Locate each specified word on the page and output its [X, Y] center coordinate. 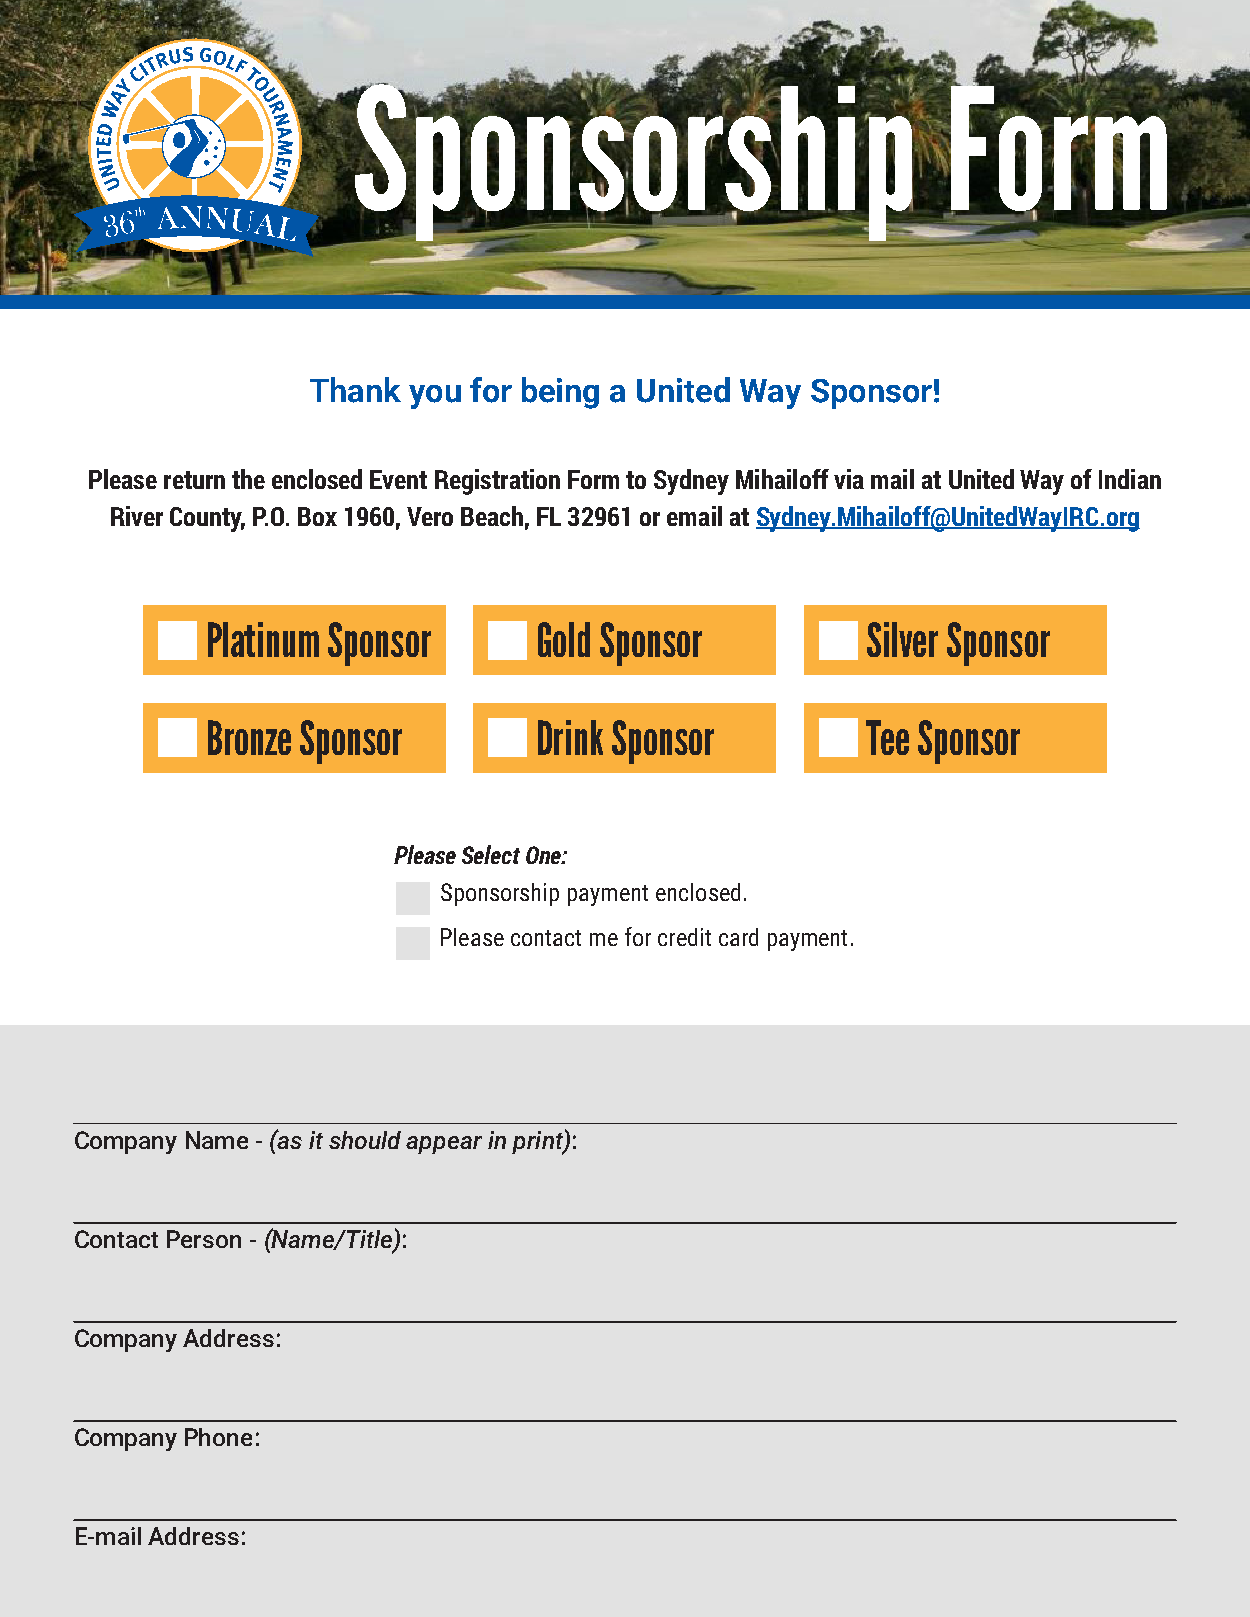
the [248, 479]
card [738, 937]
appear [444, 1145]
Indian [1130, 479]
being [560, 393]
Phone [218, 1437]
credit [684, 937]
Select [491, 854]
